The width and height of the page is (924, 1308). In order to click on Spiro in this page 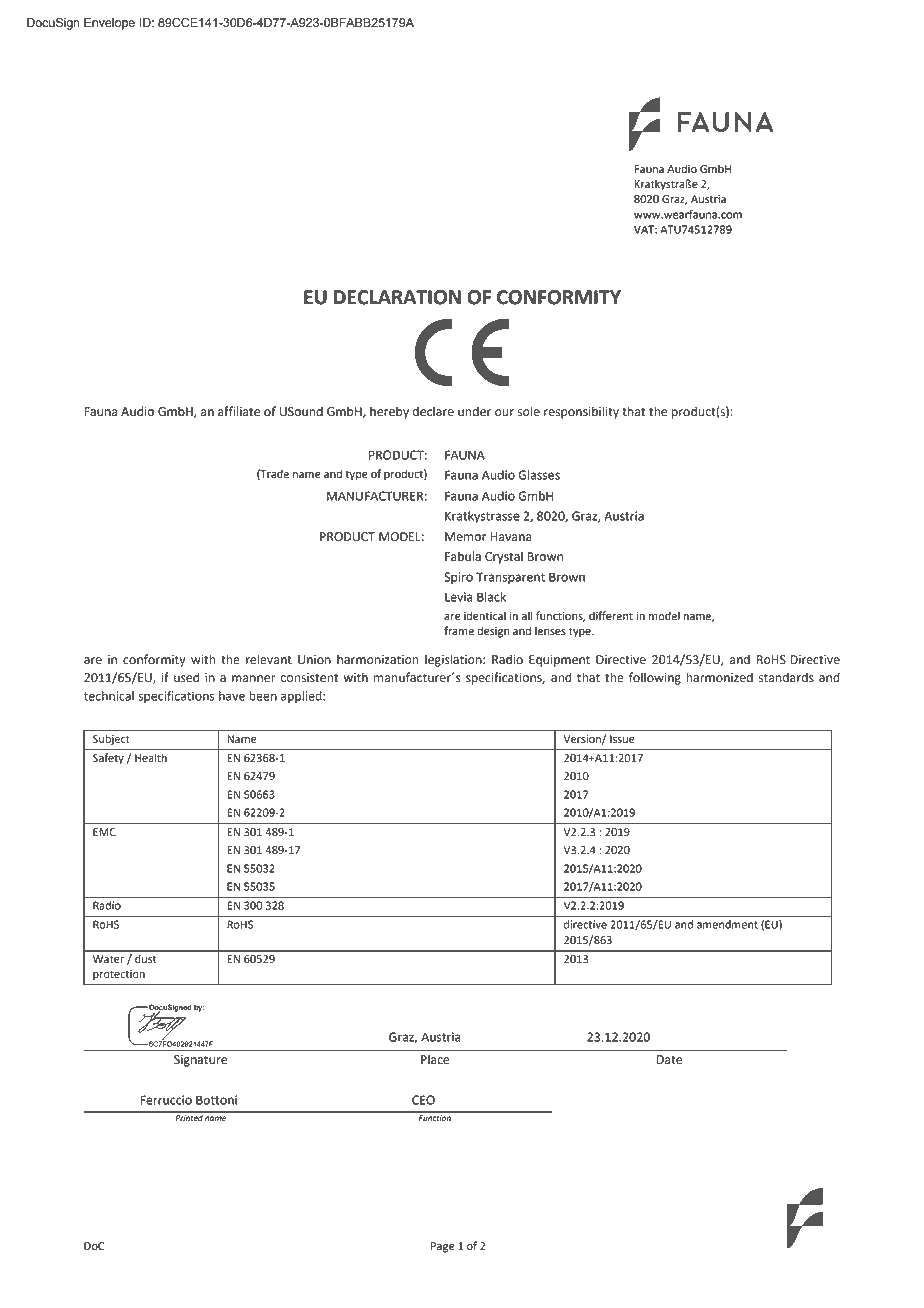, I will do `click(458, 578)`.
